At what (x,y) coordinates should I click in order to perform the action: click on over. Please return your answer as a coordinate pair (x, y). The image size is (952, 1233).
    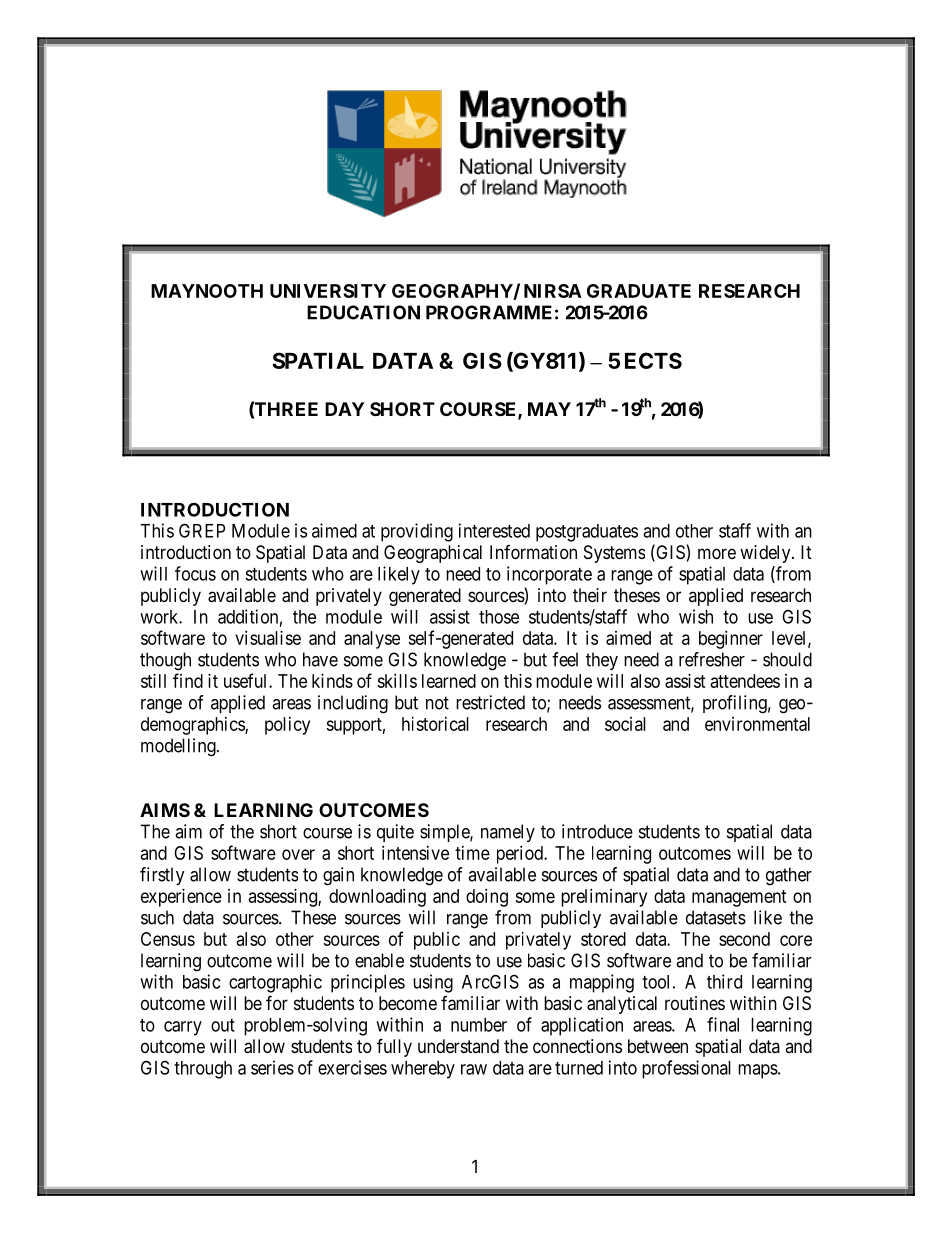
    Looking at the image, I should click on (298, 854).
